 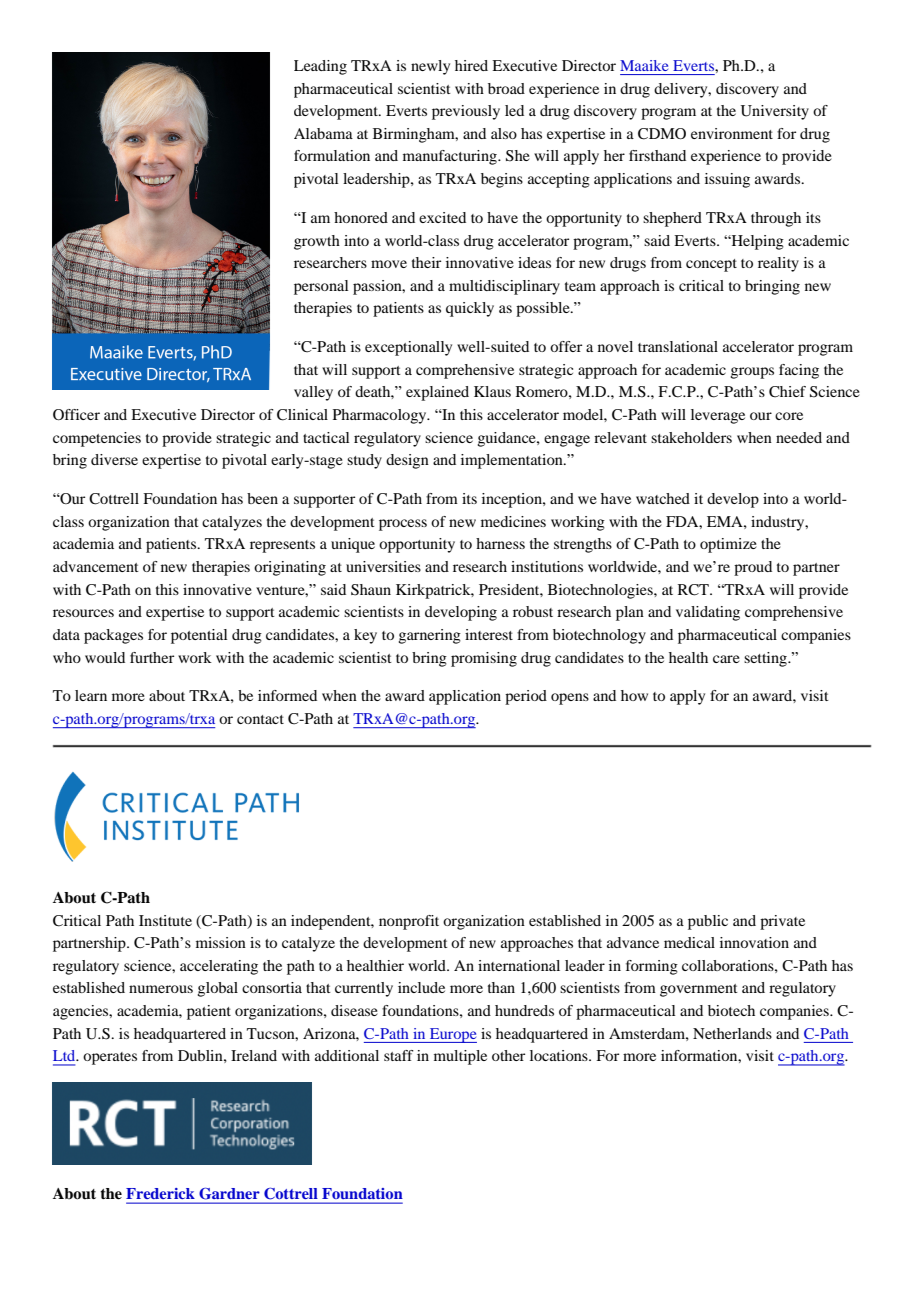 I want to click on Gardner, so click(x=229, y=1193).
